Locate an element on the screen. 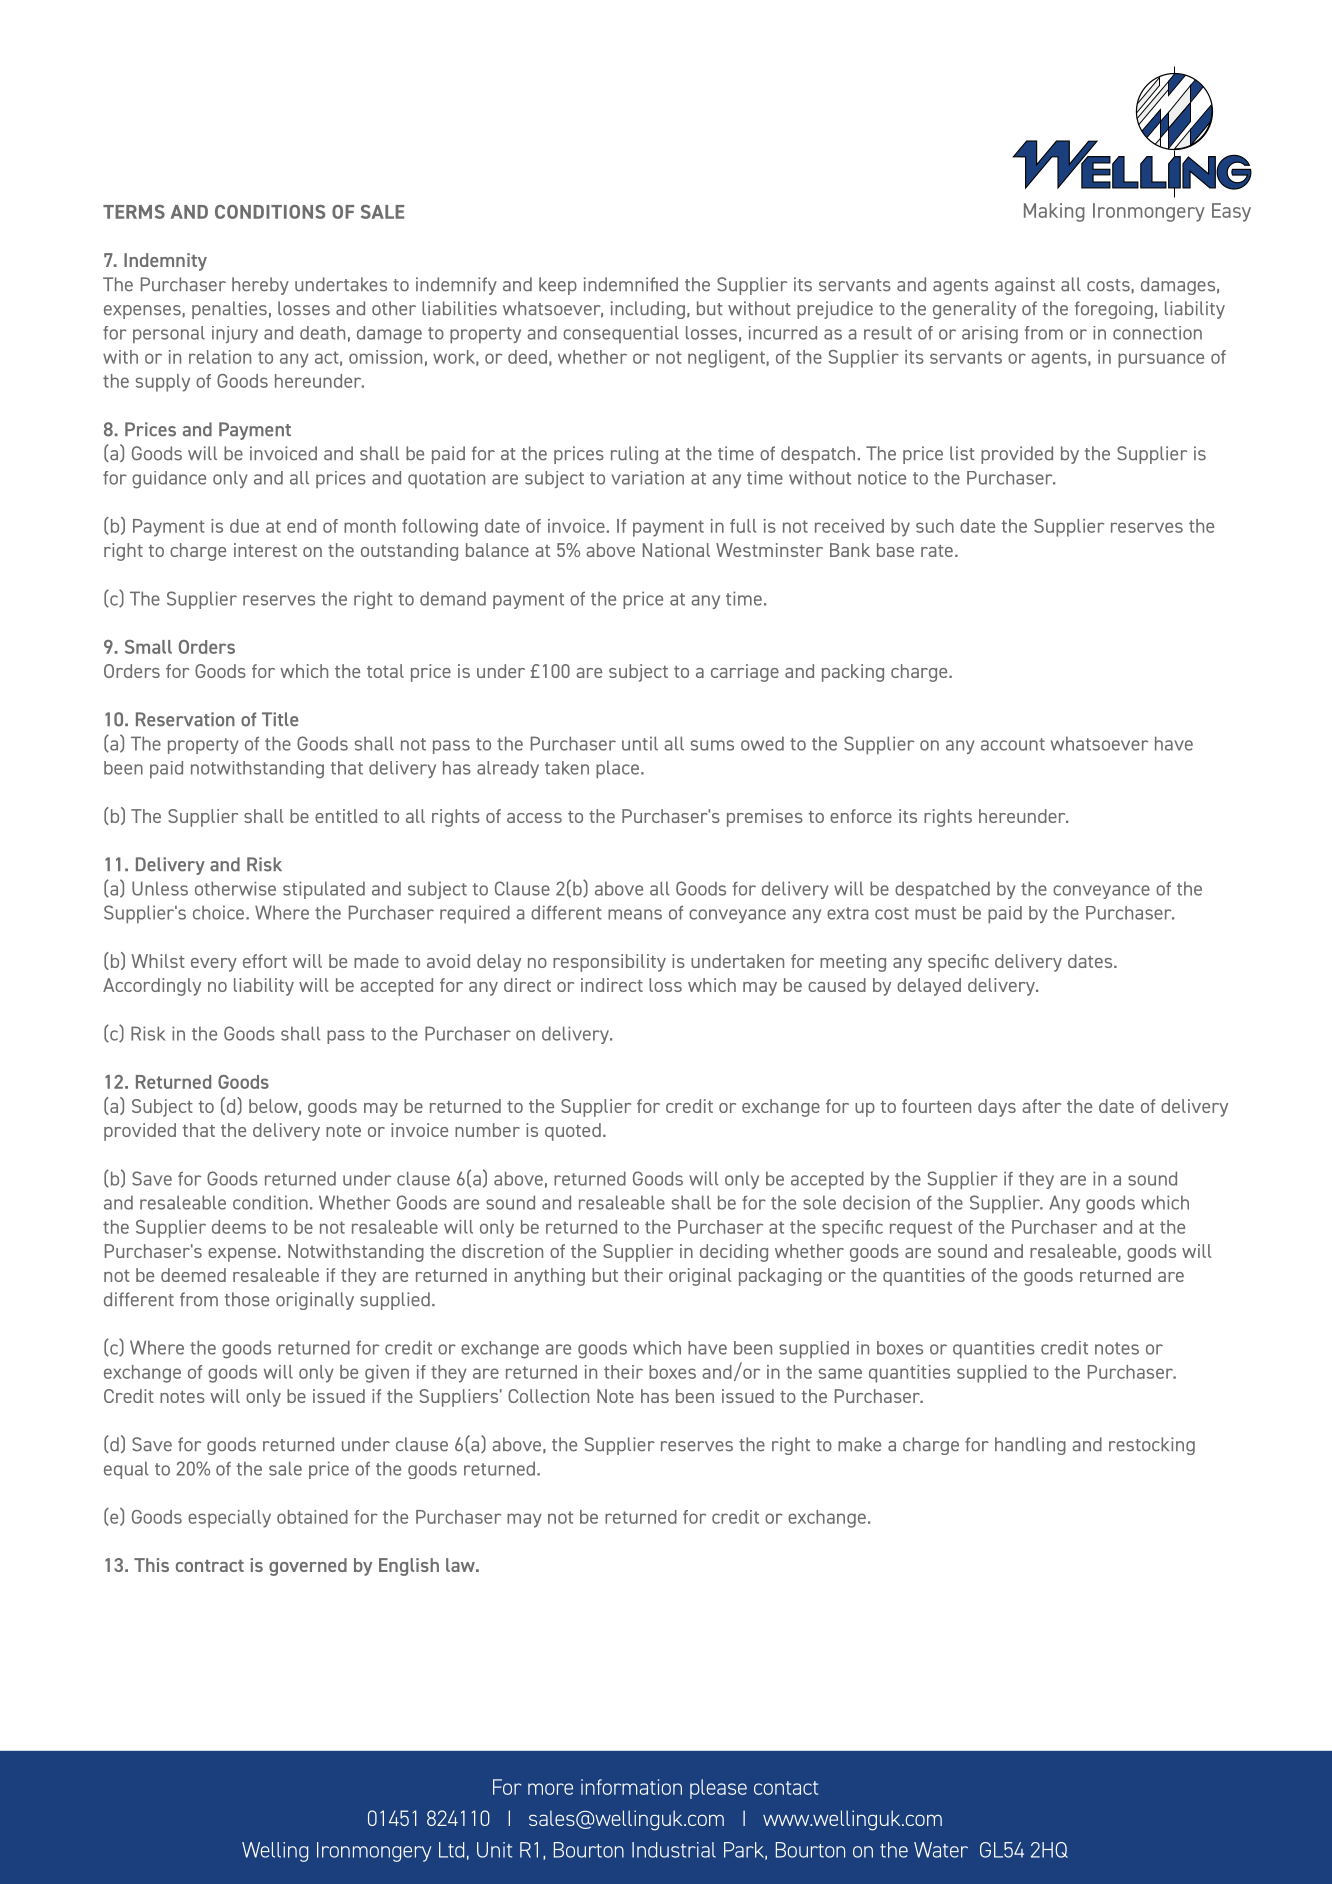 The height and width of the screenshot is (1884, 1332). rate is located at coordinates (937, 551).
